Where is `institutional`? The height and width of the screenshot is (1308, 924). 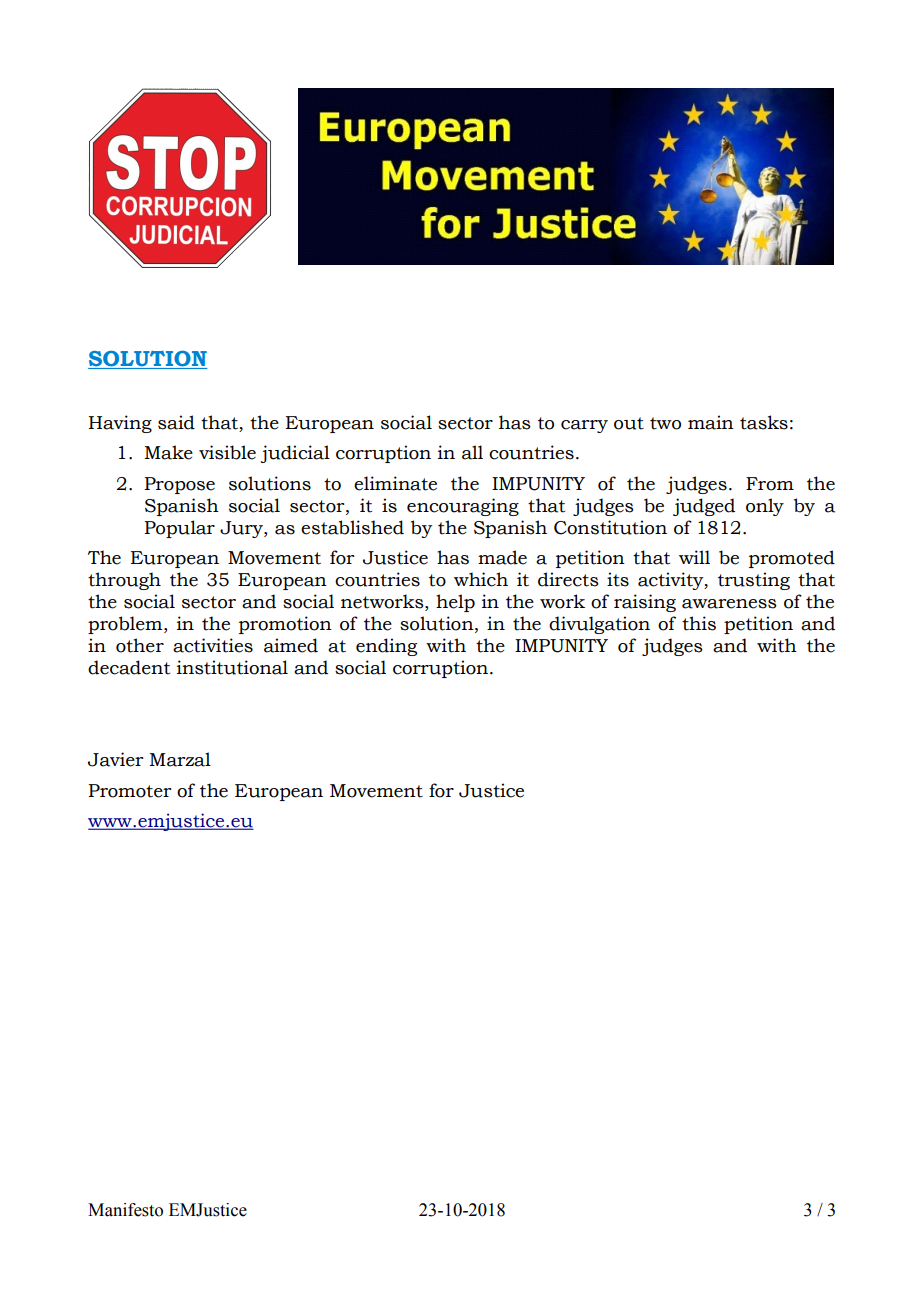 institutional is located at coordinates (232, 667).
